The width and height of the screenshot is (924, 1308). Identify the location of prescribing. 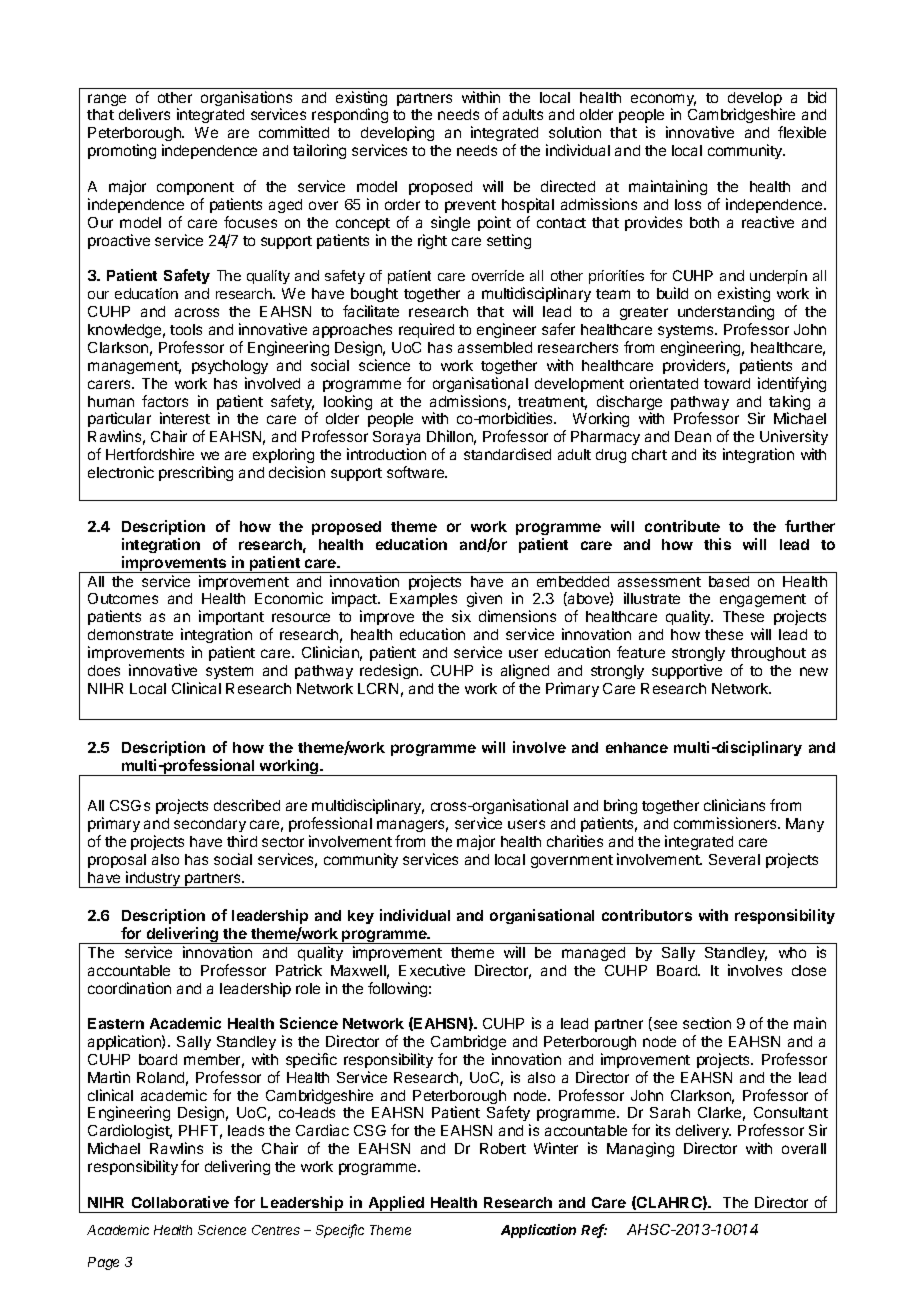
(196, 473).
